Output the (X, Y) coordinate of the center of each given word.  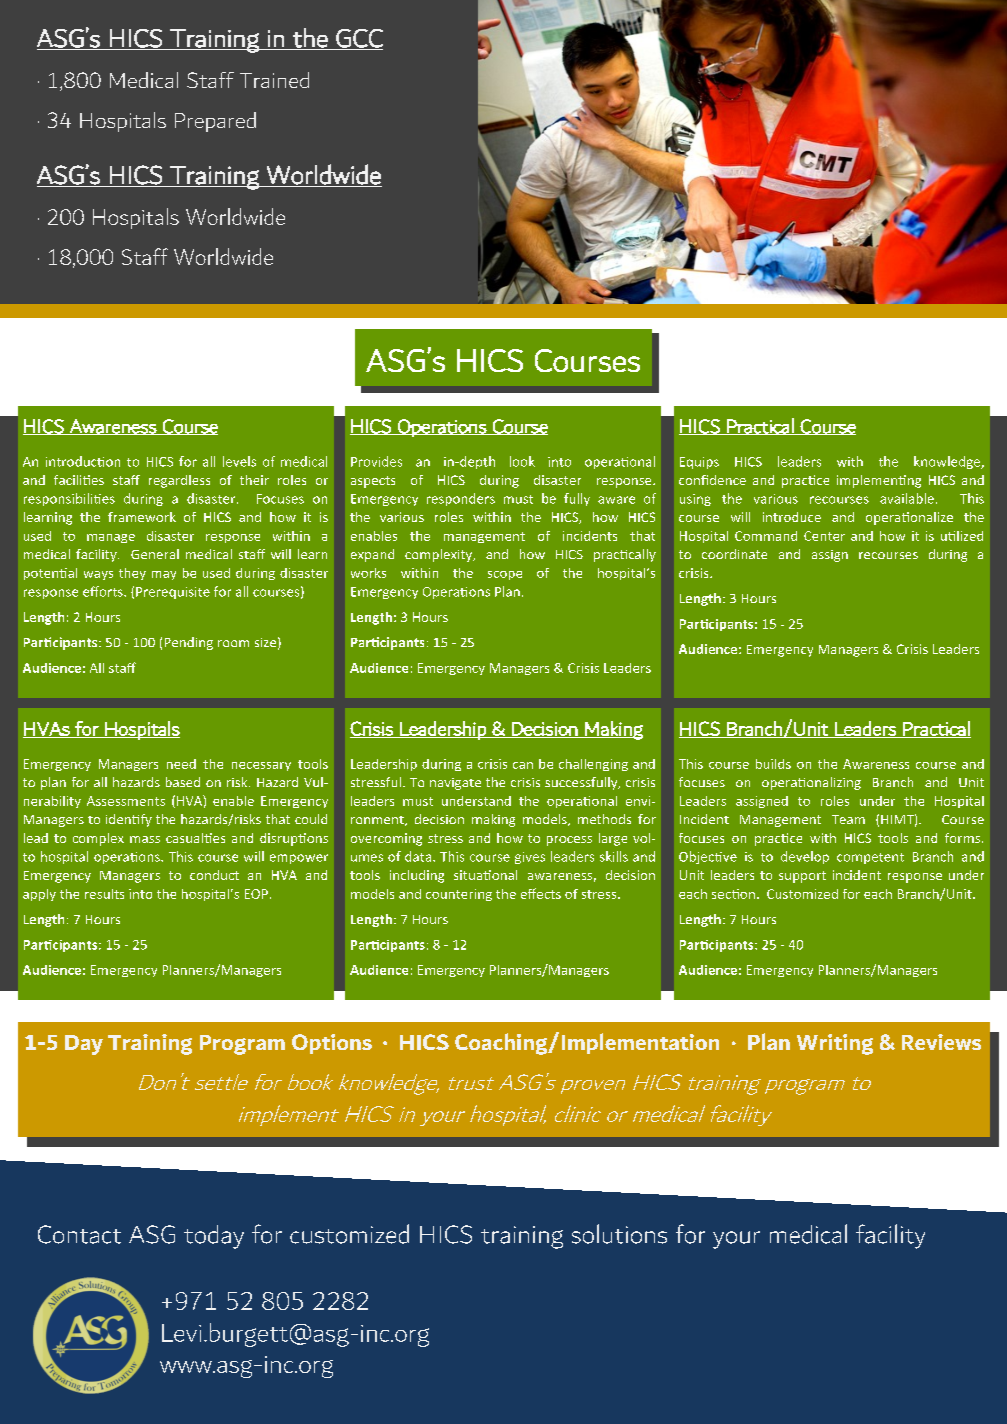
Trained (274, 80)
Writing (835, 1044)
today (214, 1237)
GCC (358, 39)
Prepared (215, 122)
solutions (619, 1234)
